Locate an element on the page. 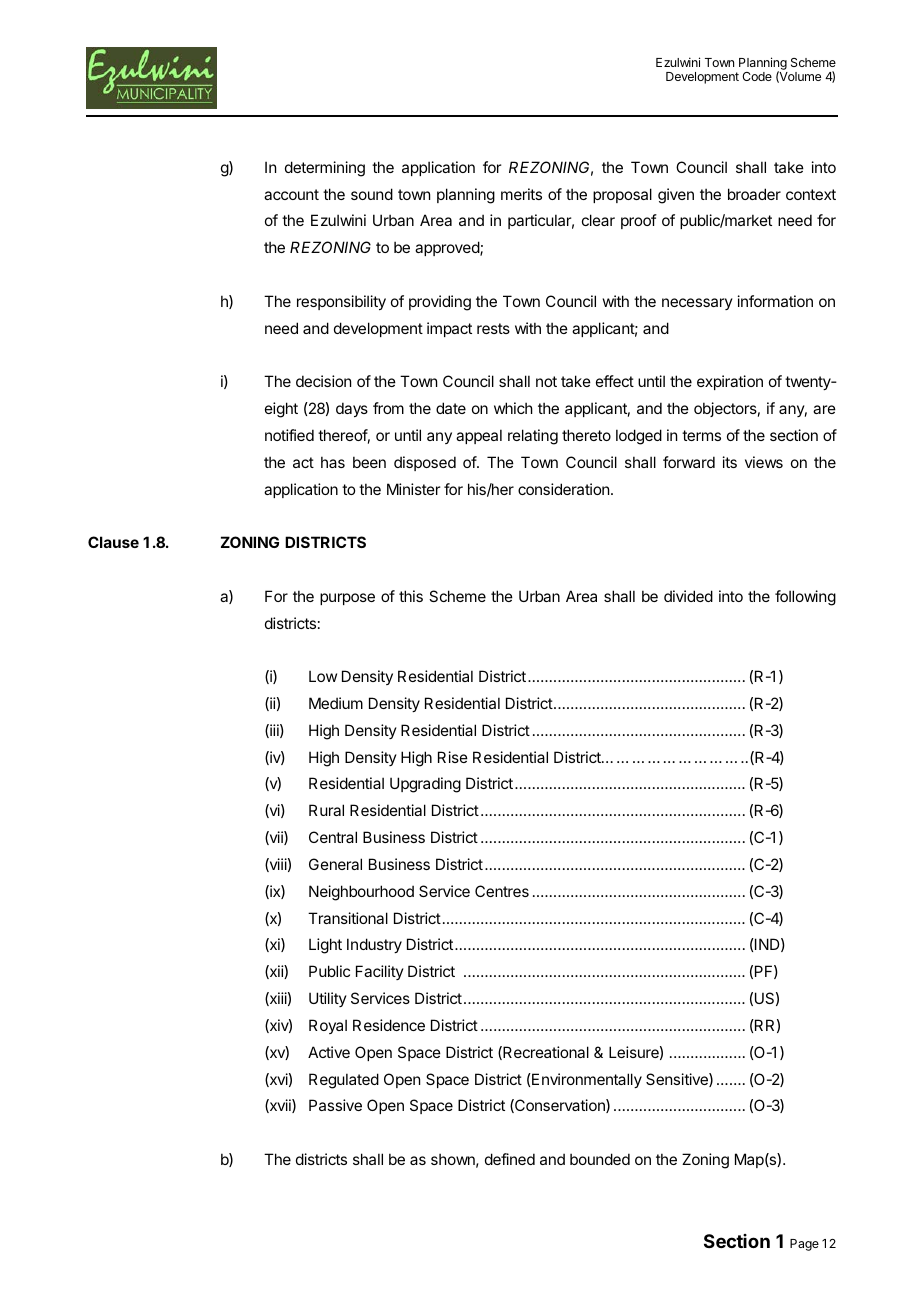  Rise is located at coordinates (453, 757).
